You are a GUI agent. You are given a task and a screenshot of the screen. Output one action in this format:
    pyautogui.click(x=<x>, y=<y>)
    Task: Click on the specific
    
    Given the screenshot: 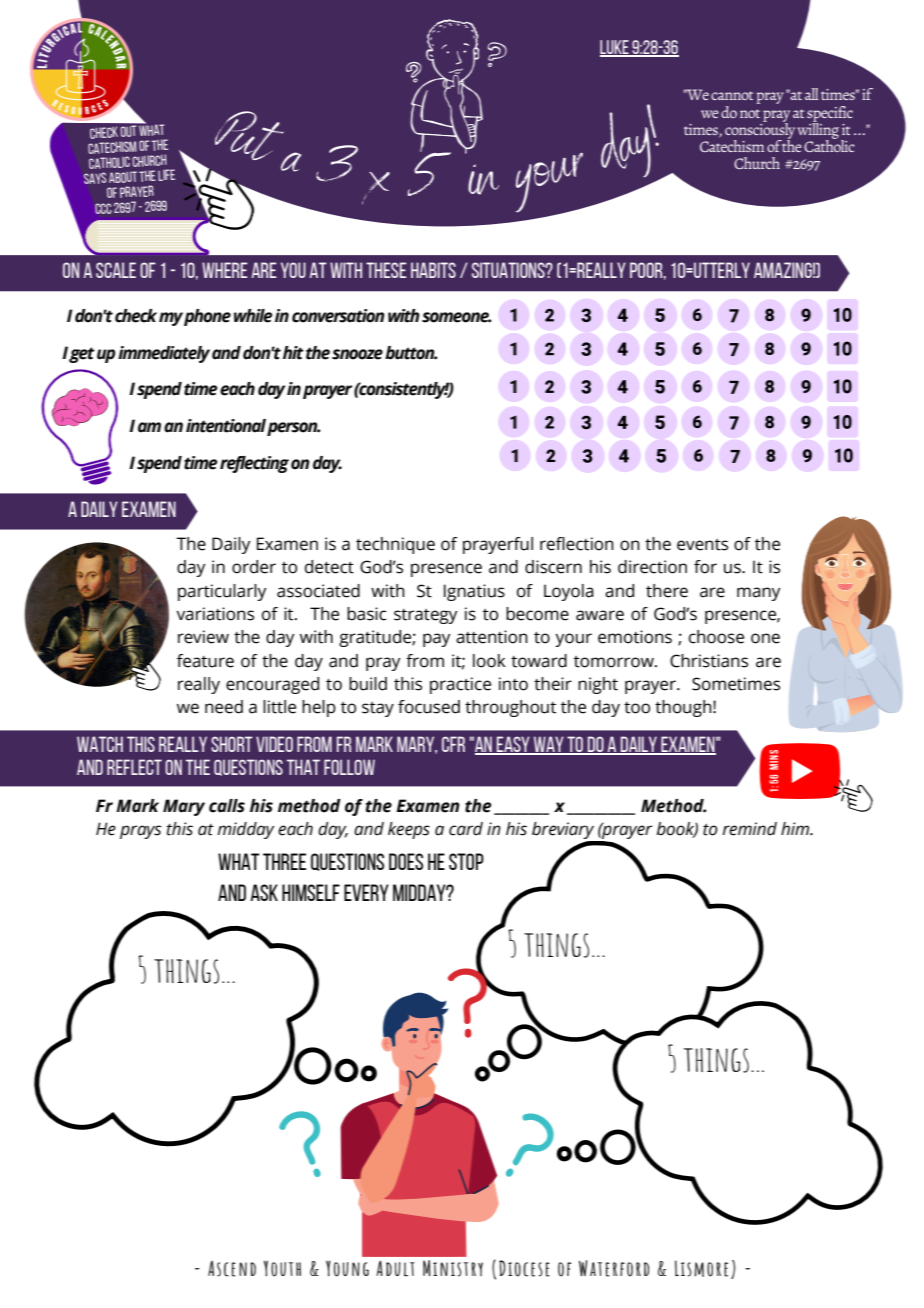 What is the action you would take?
    pyautogui.click(x=830, y=115)
